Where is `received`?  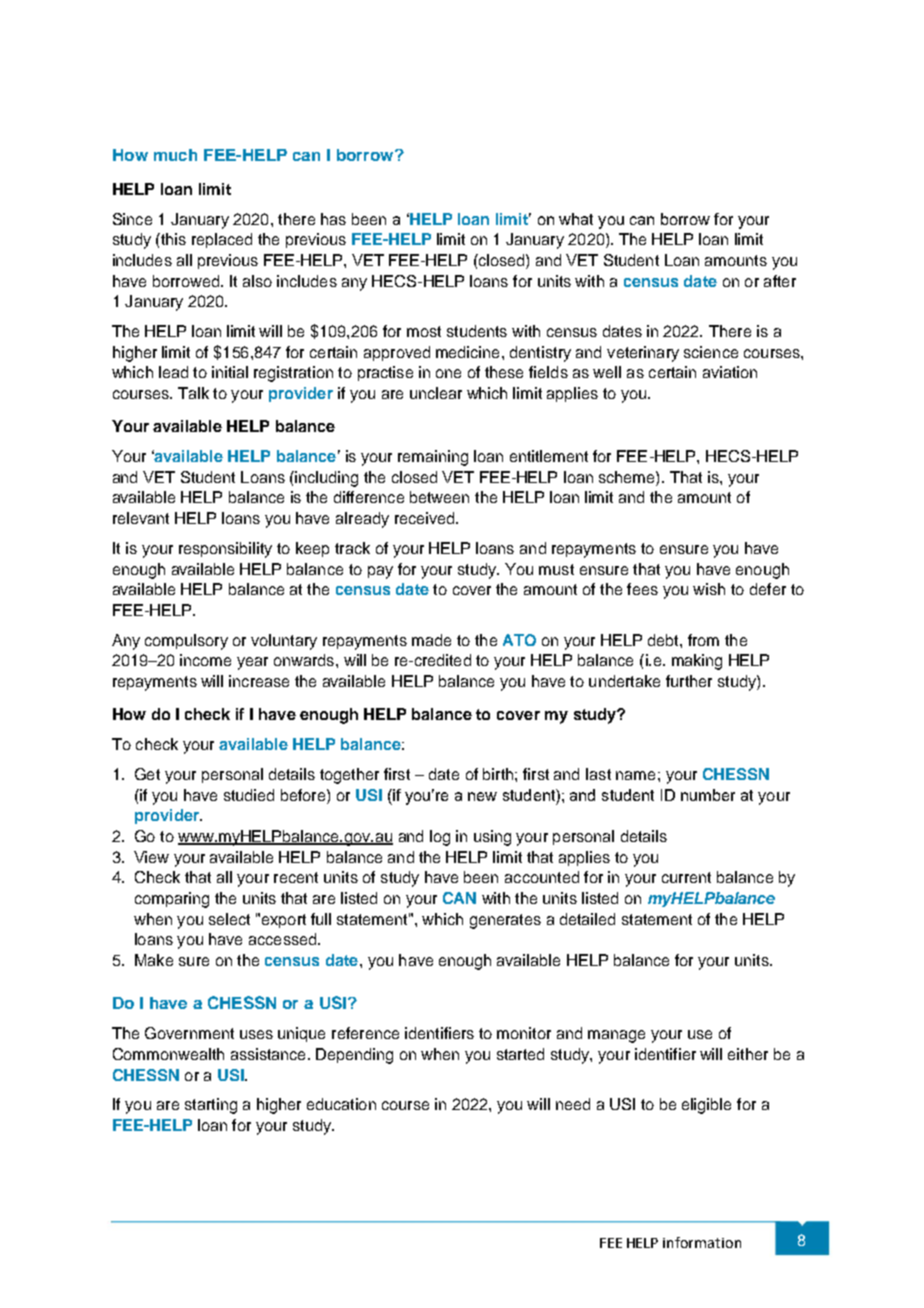 received is located at coordinates (426, 518).
